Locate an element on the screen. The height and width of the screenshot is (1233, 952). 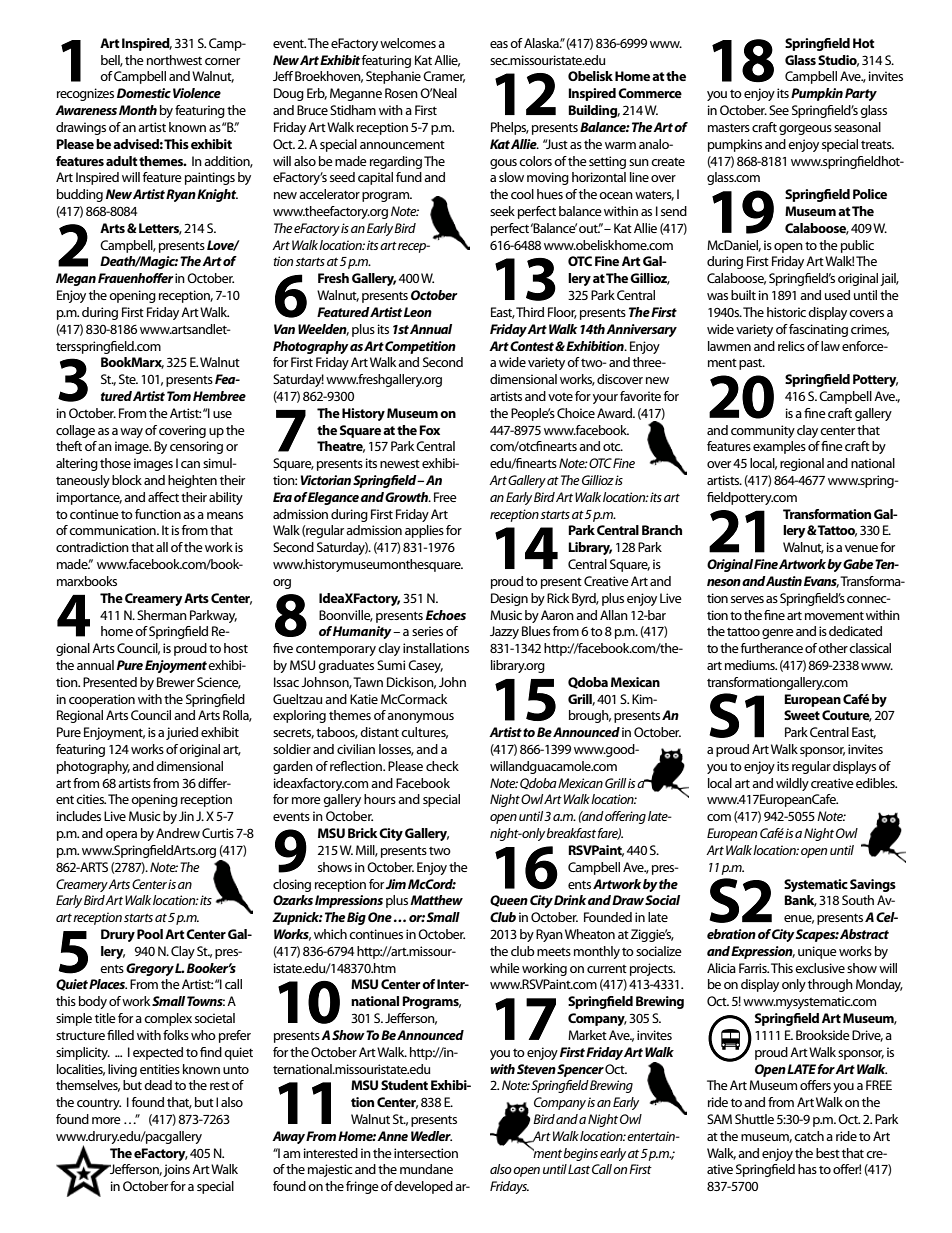
censoring is located at coordinates (196, 447).
